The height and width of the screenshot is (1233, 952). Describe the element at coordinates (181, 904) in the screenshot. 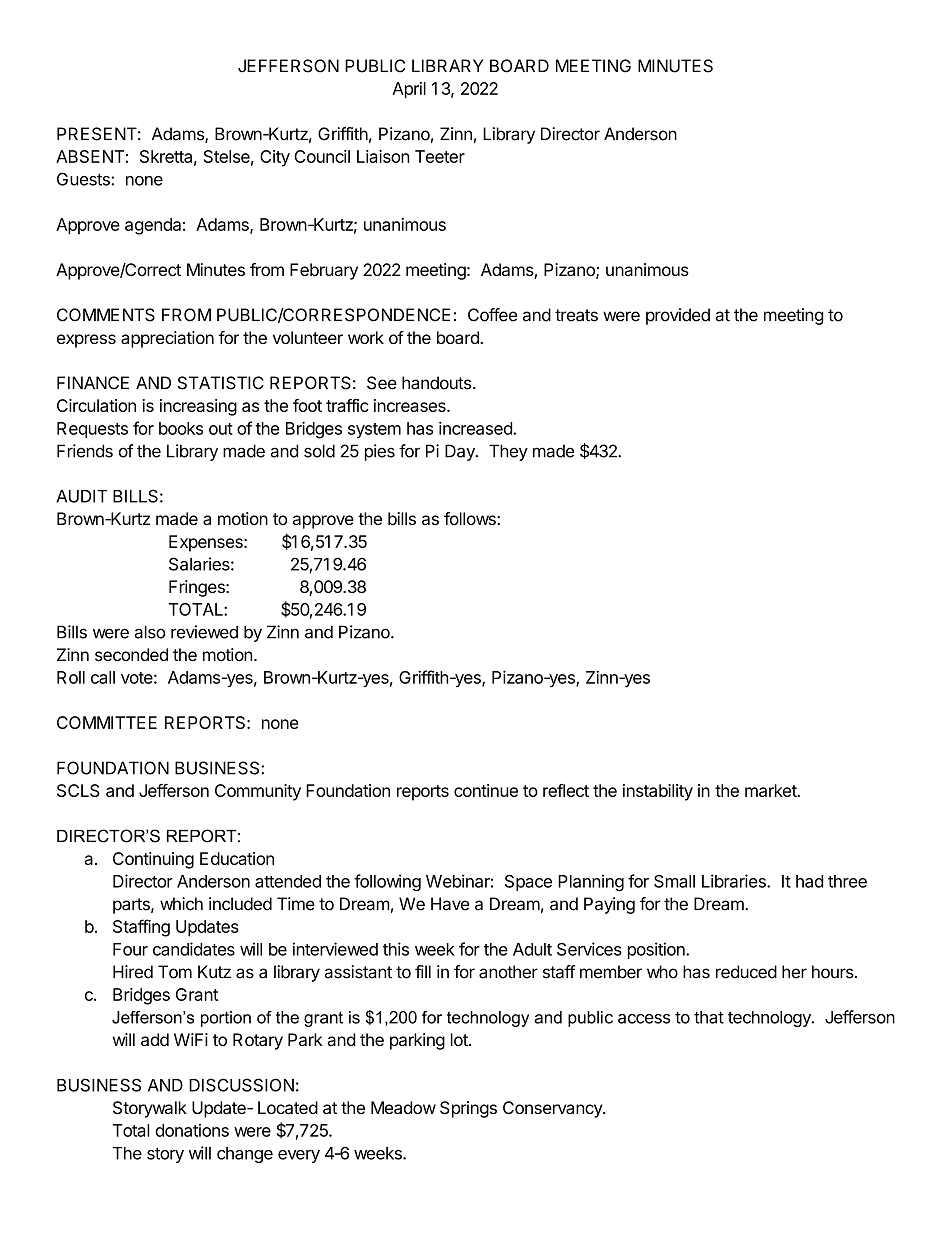

I see `which` at that location.
